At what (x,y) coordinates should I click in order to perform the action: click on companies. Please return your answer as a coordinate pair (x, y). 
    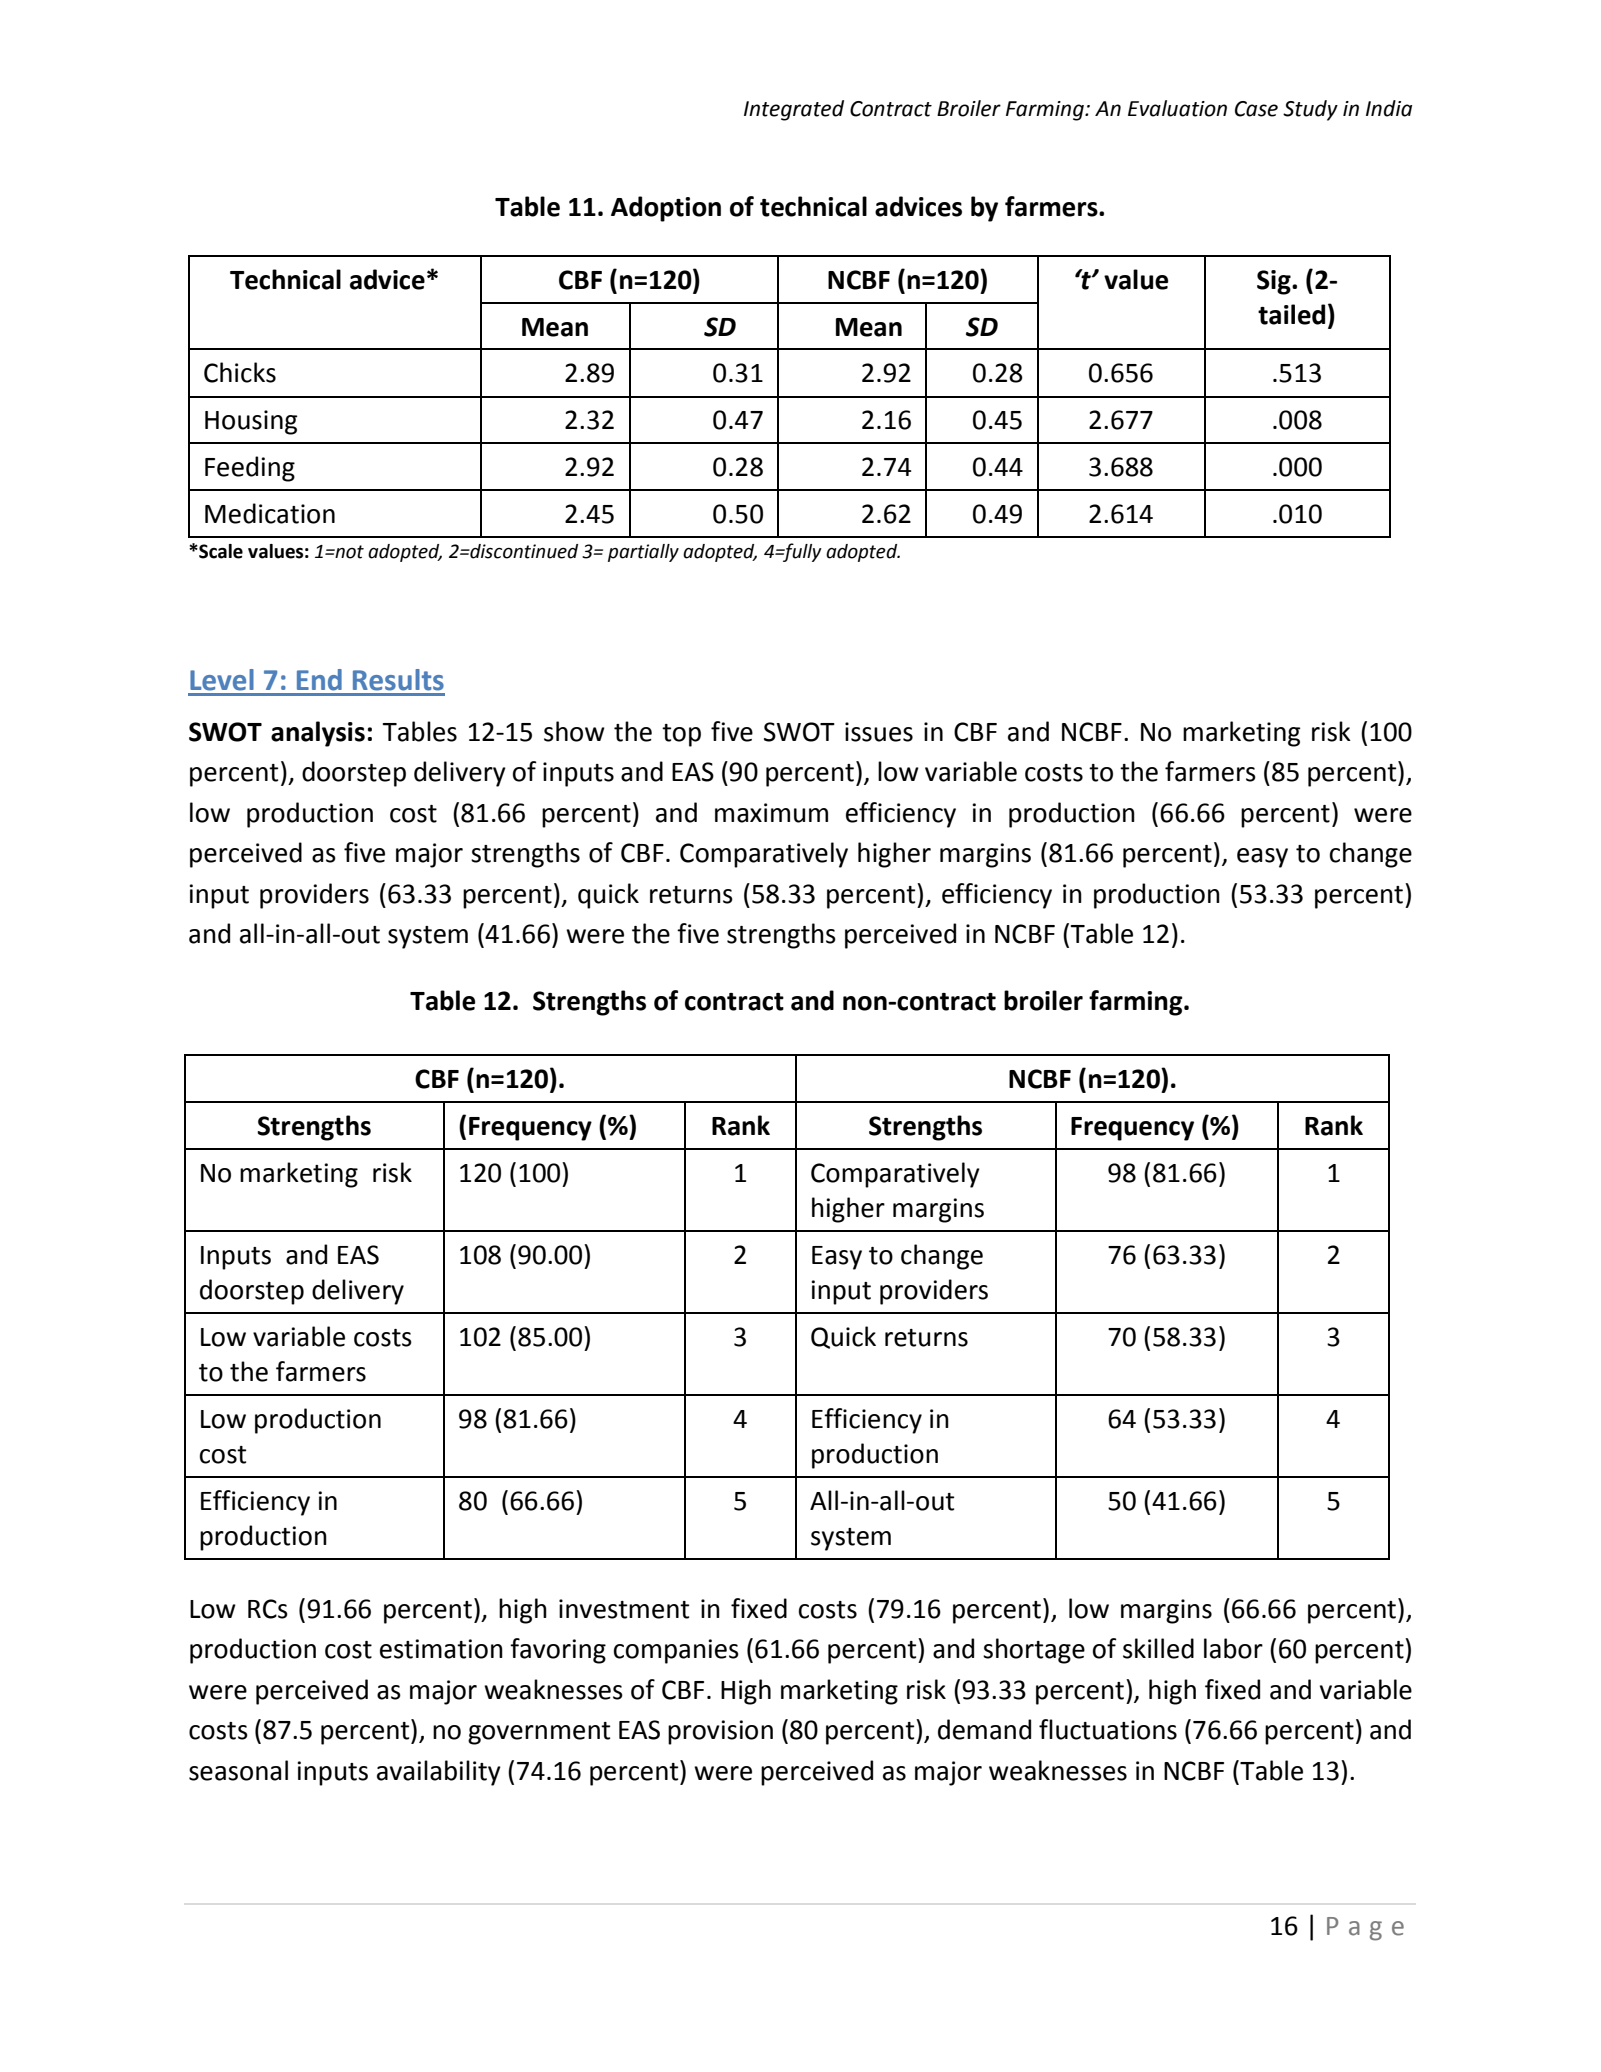
    Looking at the image, I should click on (676, 1651).
